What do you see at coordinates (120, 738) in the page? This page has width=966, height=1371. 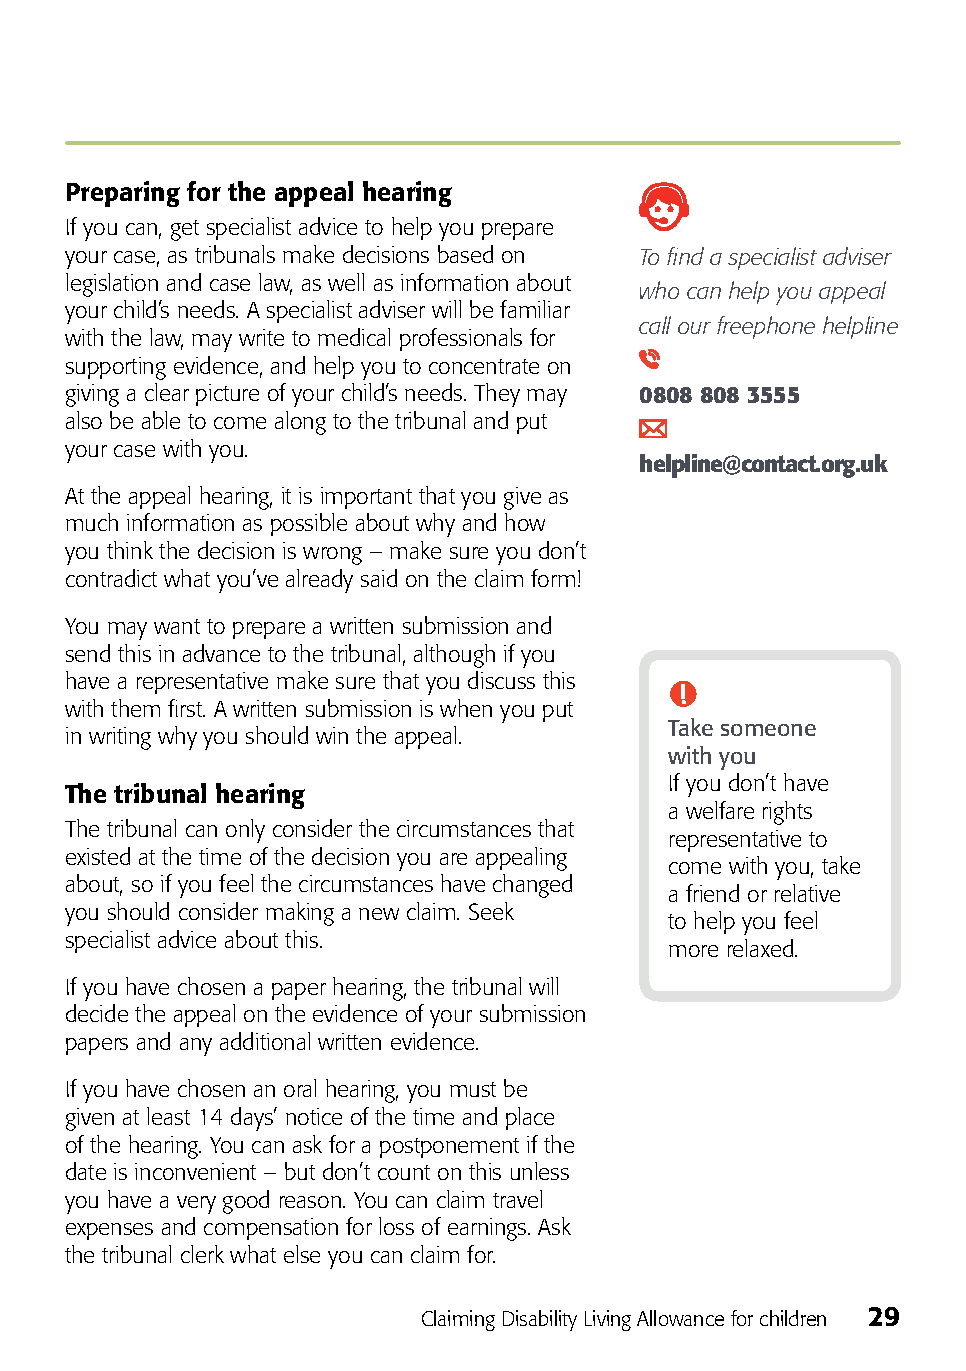 I see `writing` at bounding box center [120, 738].
